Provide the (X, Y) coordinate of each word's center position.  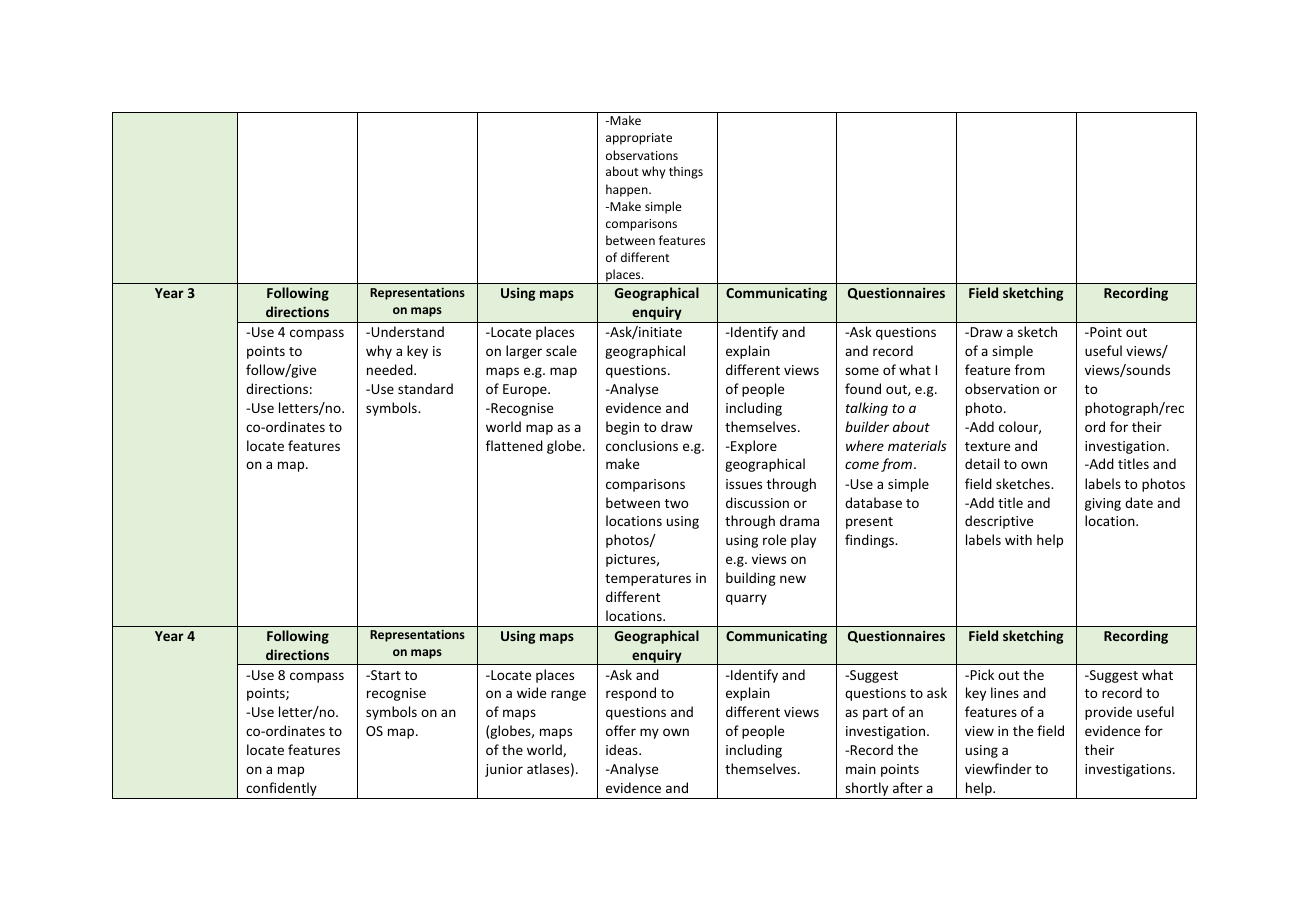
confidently (281, 790)
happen (628, 190)
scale (561, 350)
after (908, 787)
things (686, 172)
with (1018, 539)
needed (391, 369)
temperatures (648, 580)
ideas (623, 749)
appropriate (639, 139)
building (751, 579)
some (862, 371)
